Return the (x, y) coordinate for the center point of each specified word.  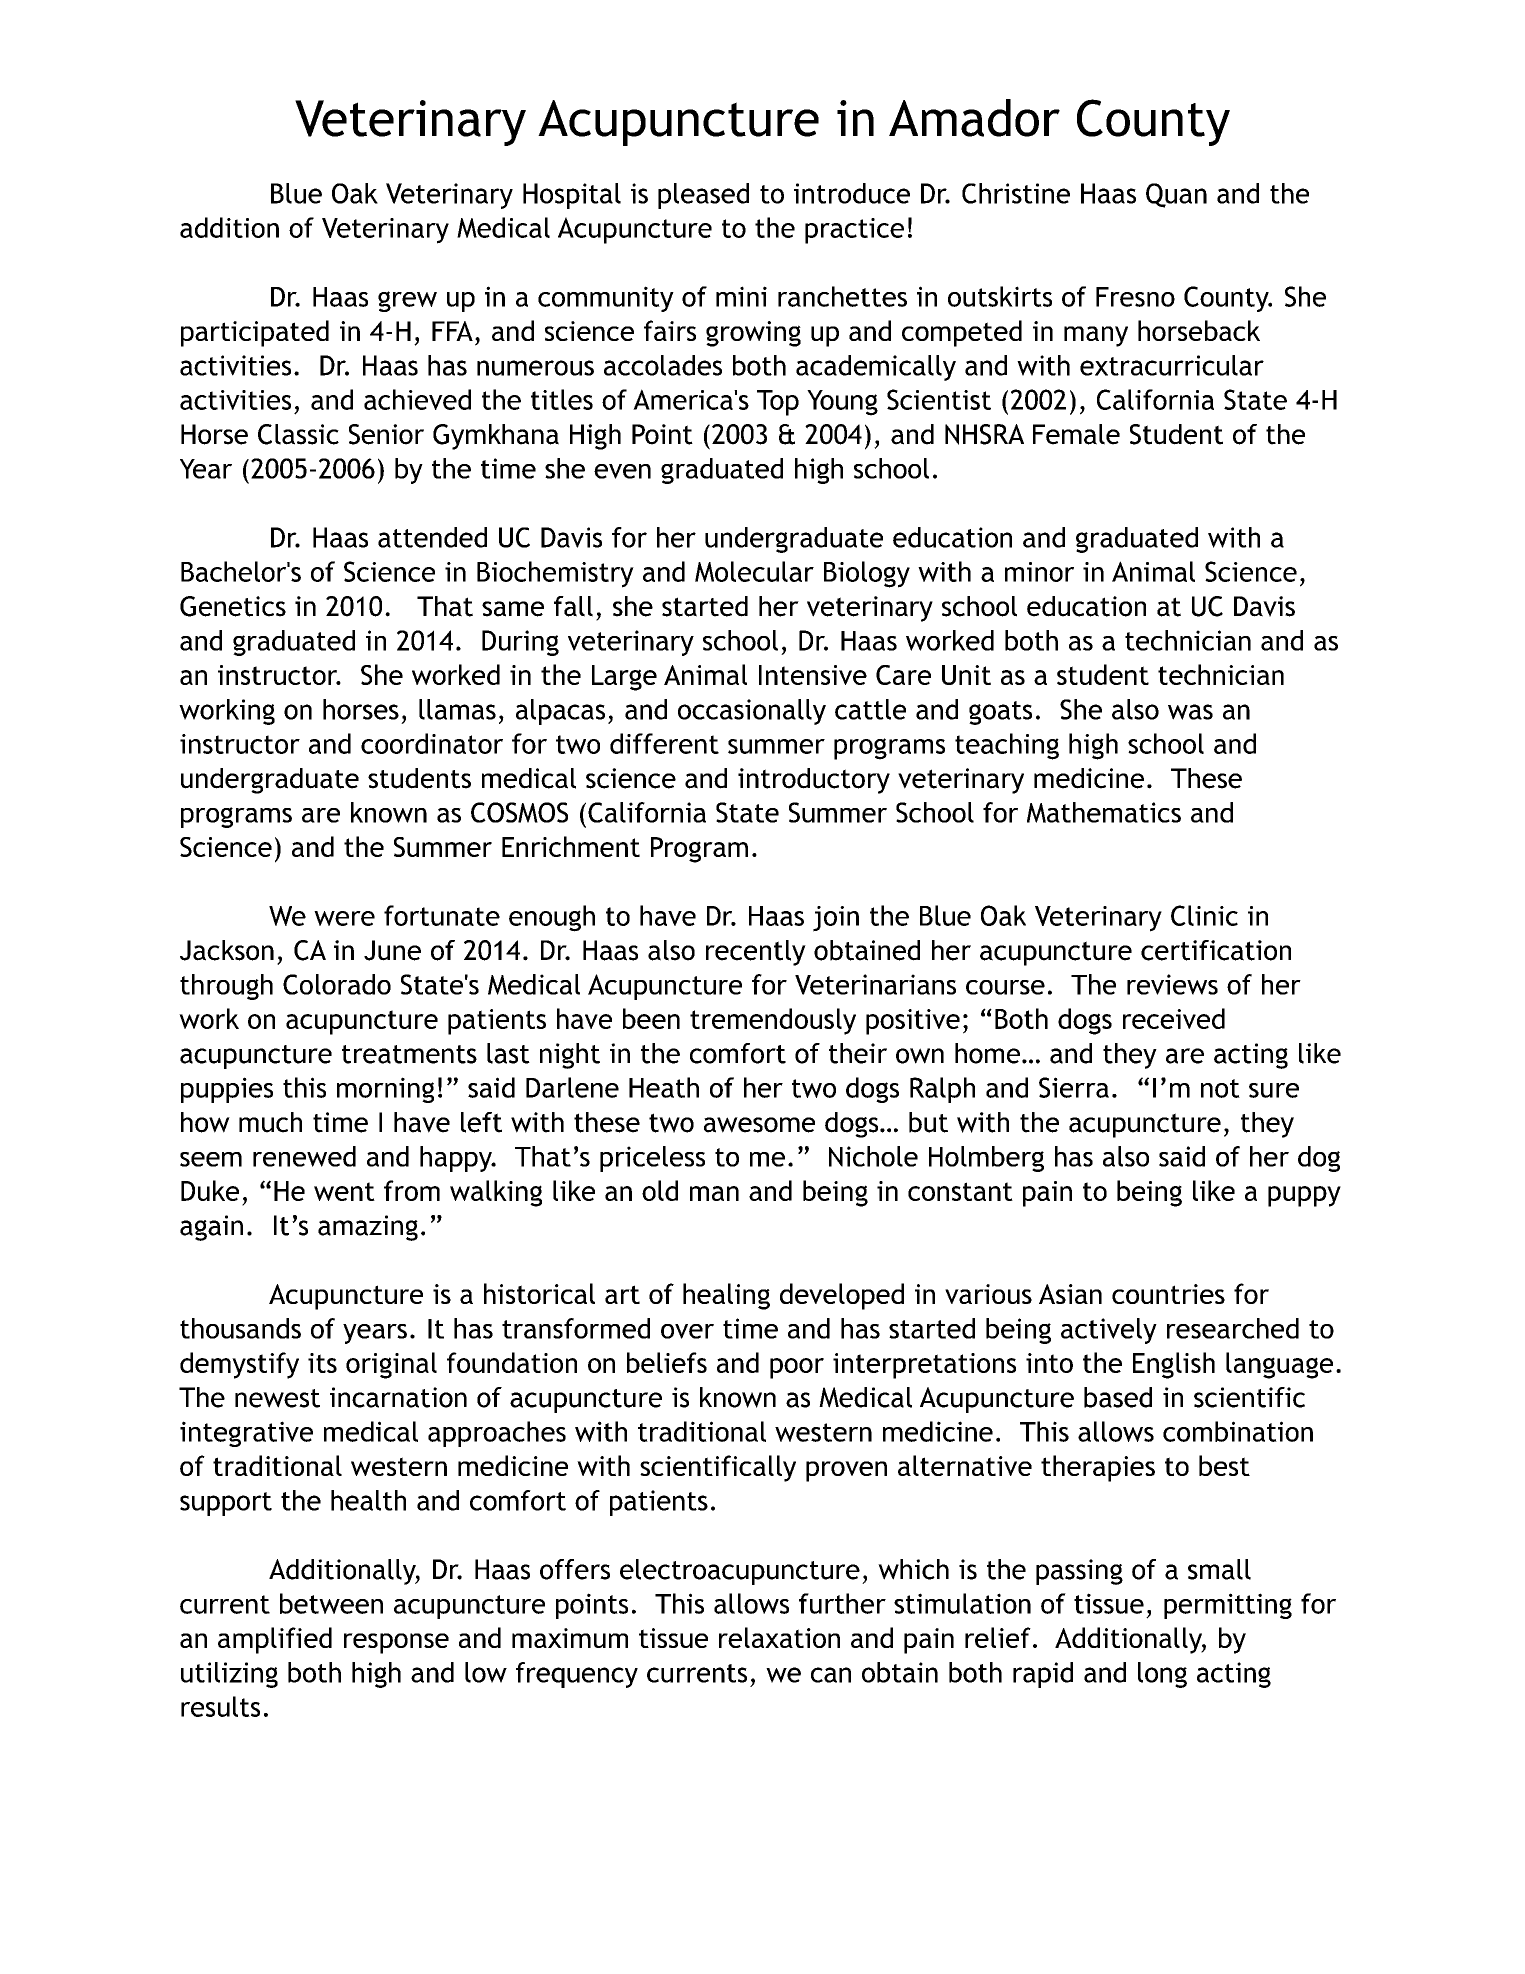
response (396, 1643)
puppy (1304, 1196)
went (344, 1191)
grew (407, 301)
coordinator (432, 743)
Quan (1176, 195)
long (1162, 1675)
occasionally (752, 712)
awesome (759, 1125)
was (1190, 712)
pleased (703, 196)
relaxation (779, 1637)
